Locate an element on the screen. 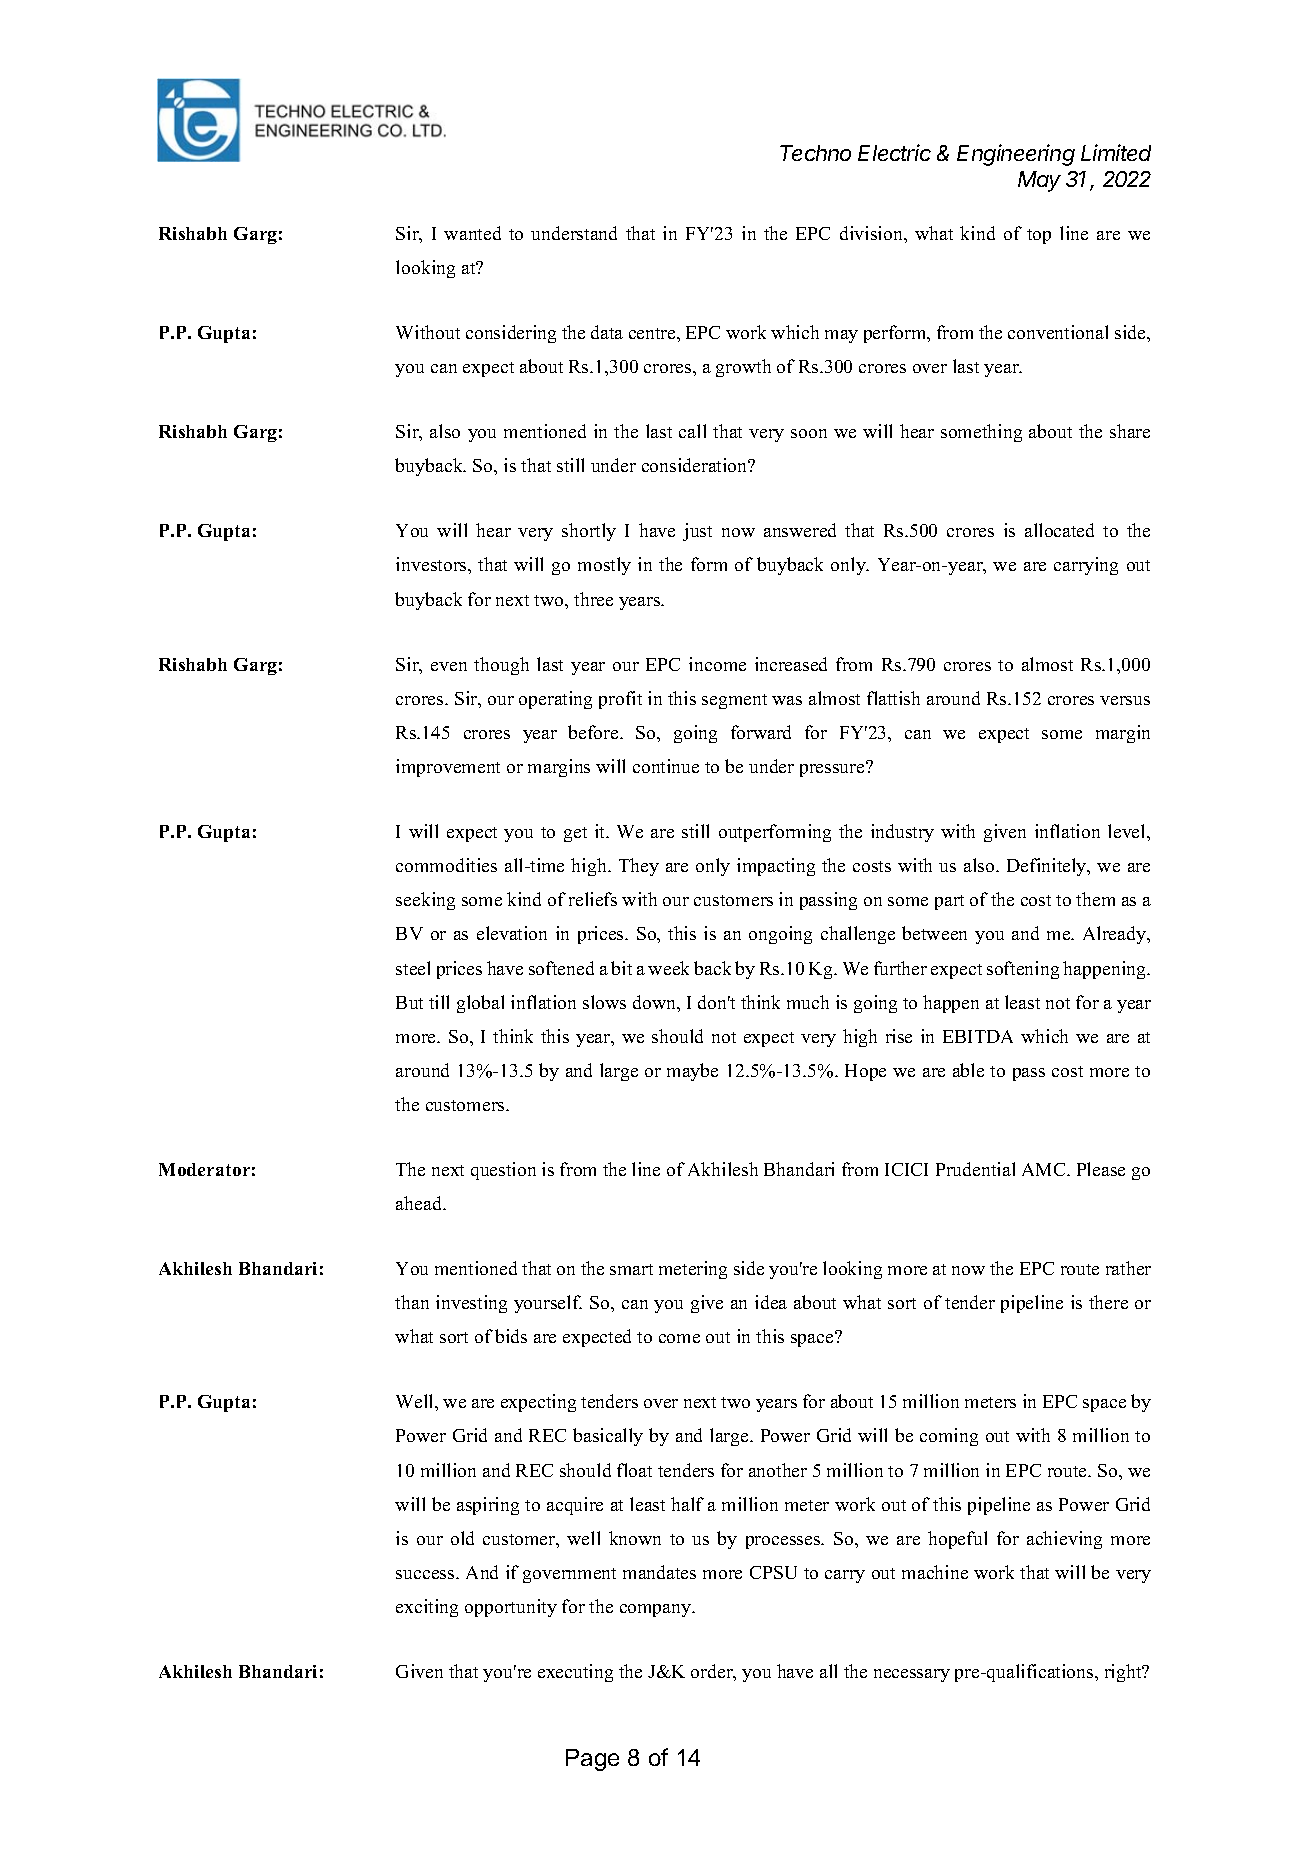  idea is located at coordinates (771, 1302).
